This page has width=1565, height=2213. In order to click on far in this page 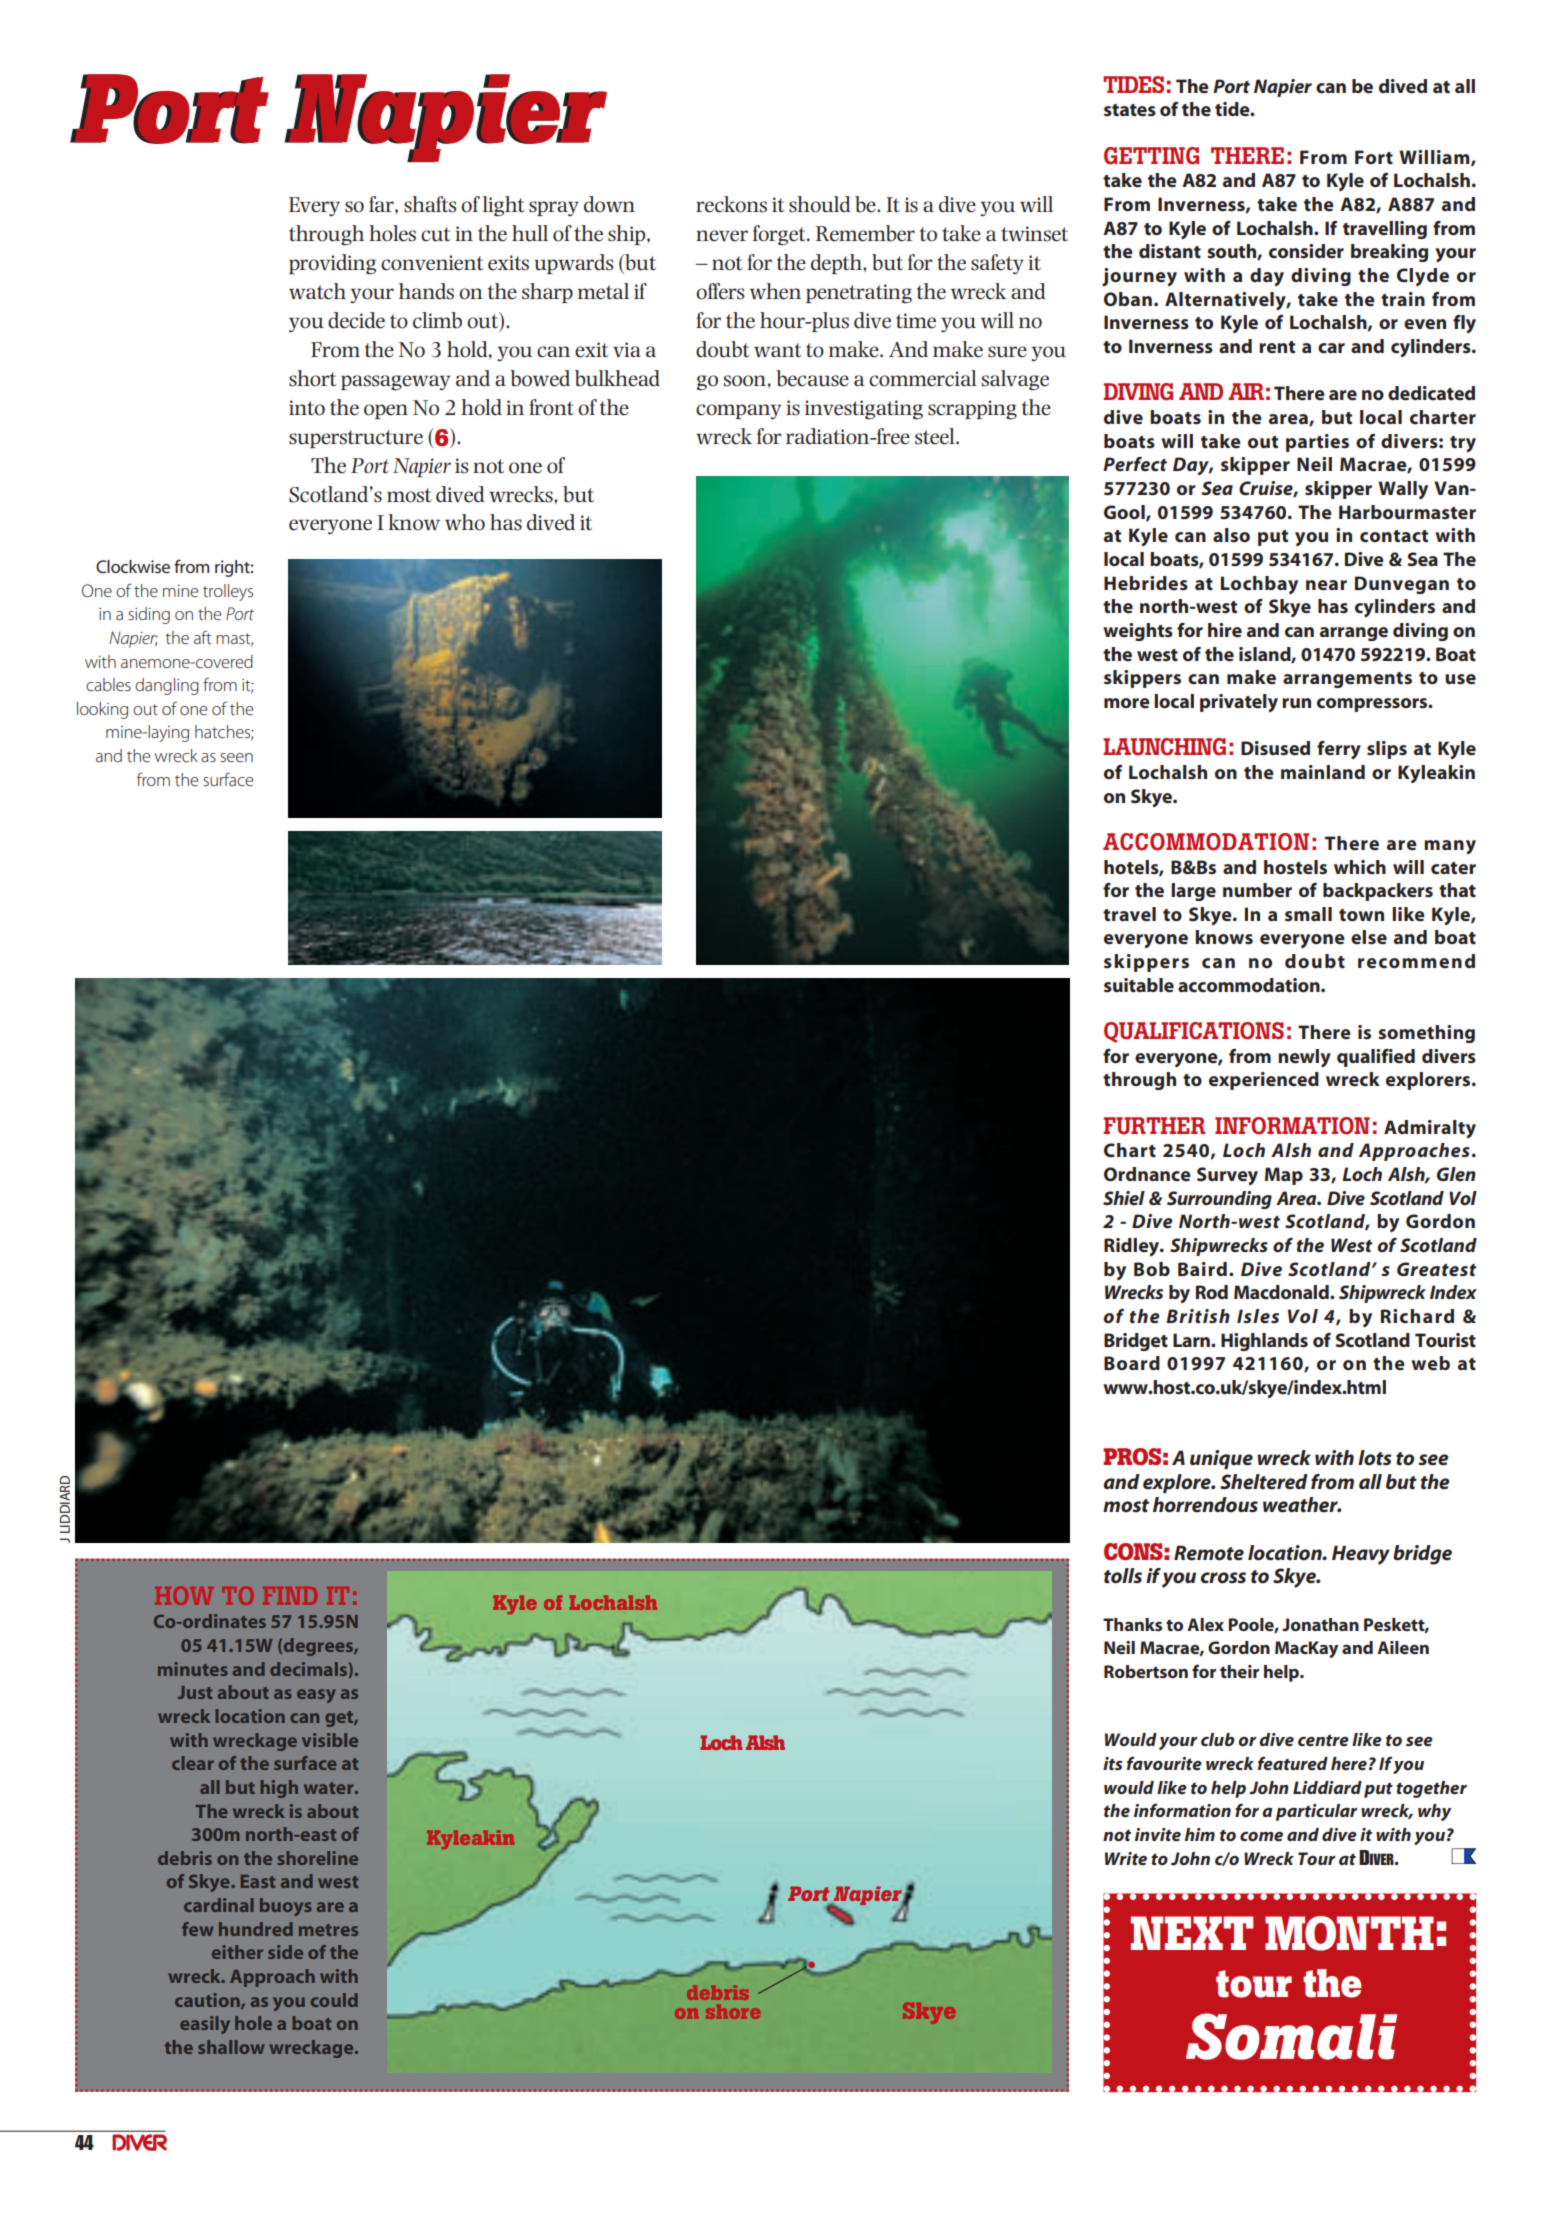, I will do `click(382, 204)`.
